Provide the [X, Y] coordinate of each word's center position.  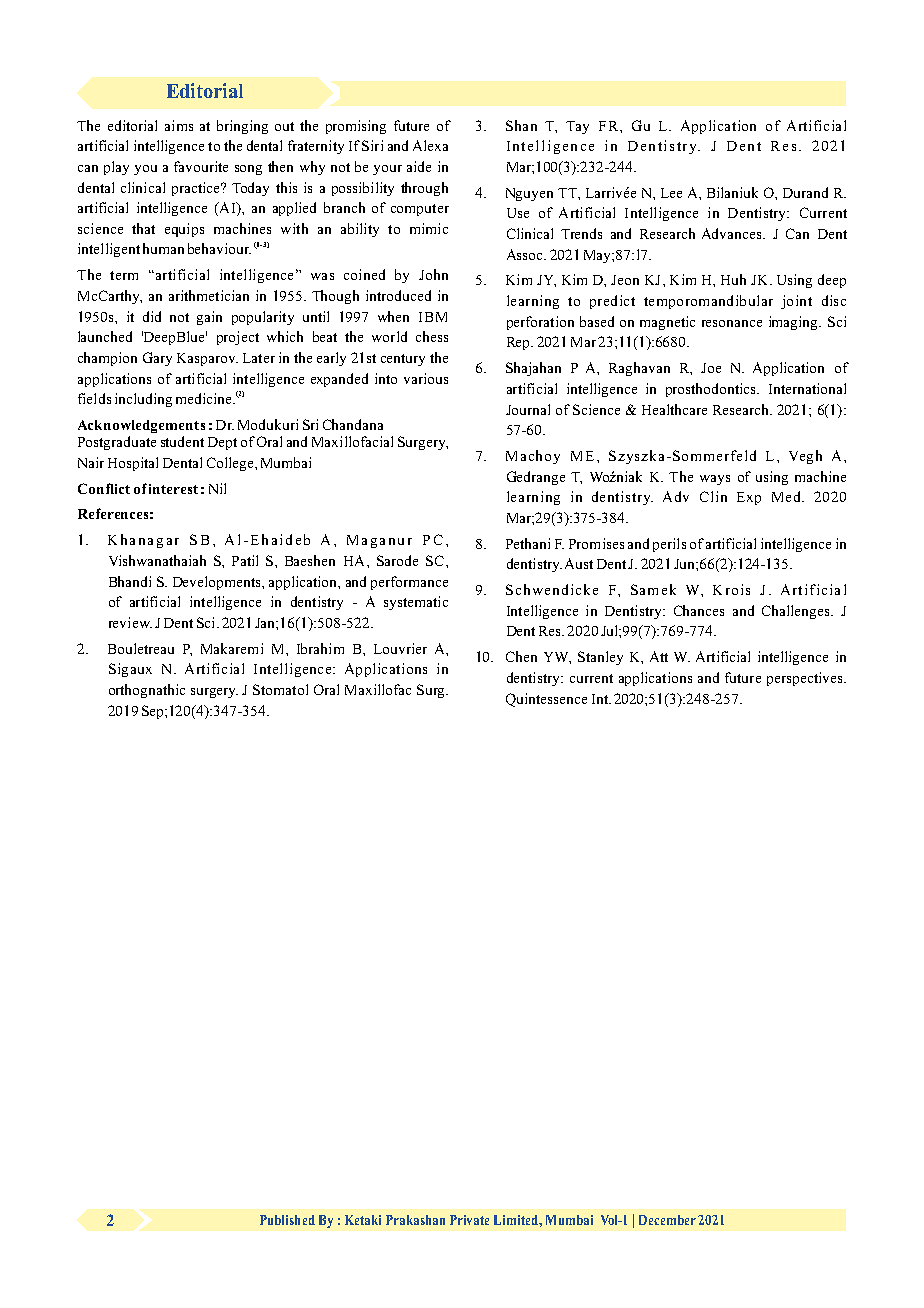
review [130, 622]
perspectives [806, 679]
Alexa [430, 145]
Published [287, 1220]
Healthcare [674, 409]
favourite [201, 166]
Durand [805, 192]
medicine [205, 398]
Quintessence [546, 700]
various [426, 378]
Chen [521, 656]
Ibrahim [320, 648]
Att [659, 656]
